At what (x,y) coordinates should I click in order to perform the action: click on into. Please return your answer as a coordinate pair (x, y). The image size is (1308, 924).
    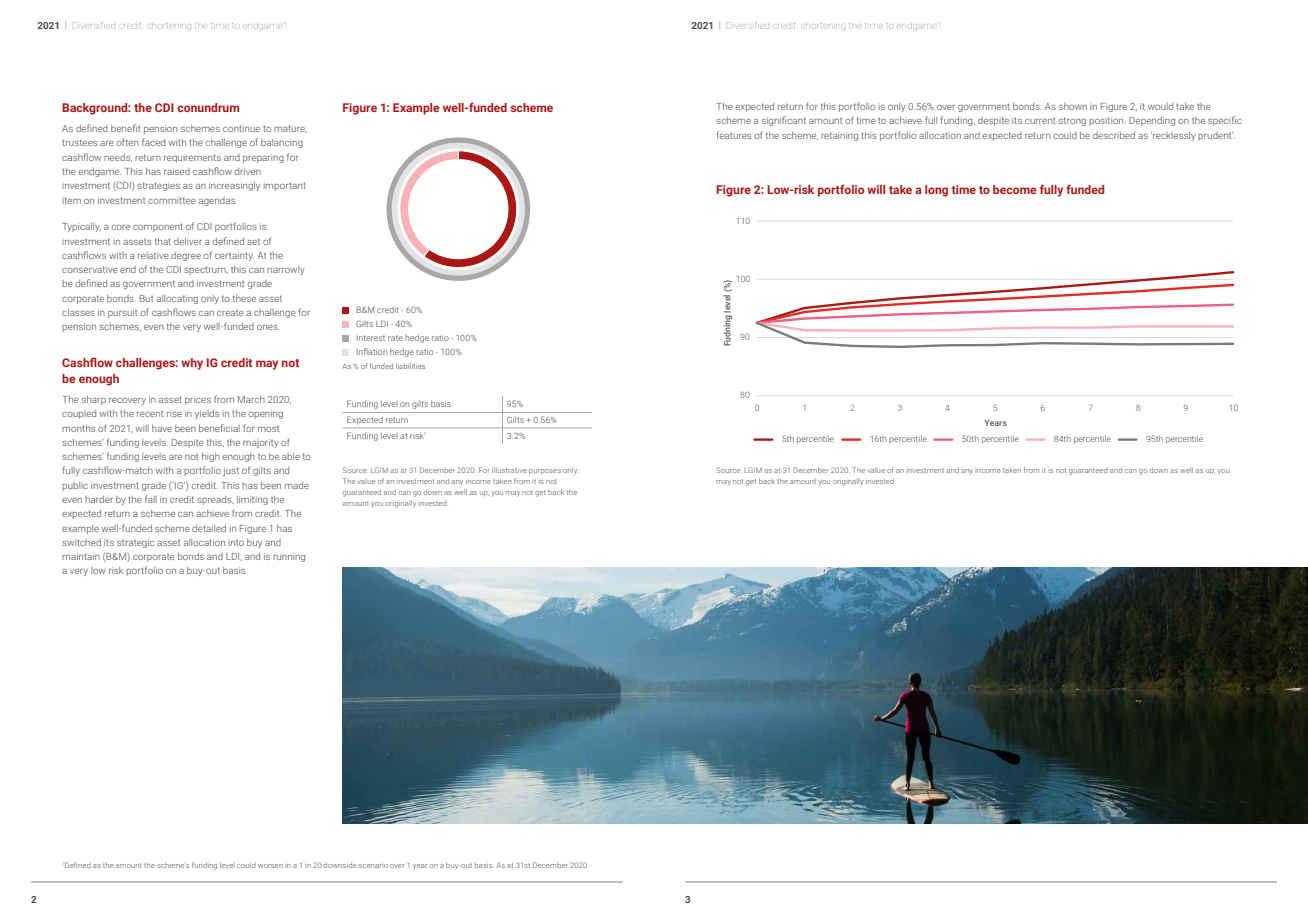
    Looking at the image, I should click on (236, 542).
